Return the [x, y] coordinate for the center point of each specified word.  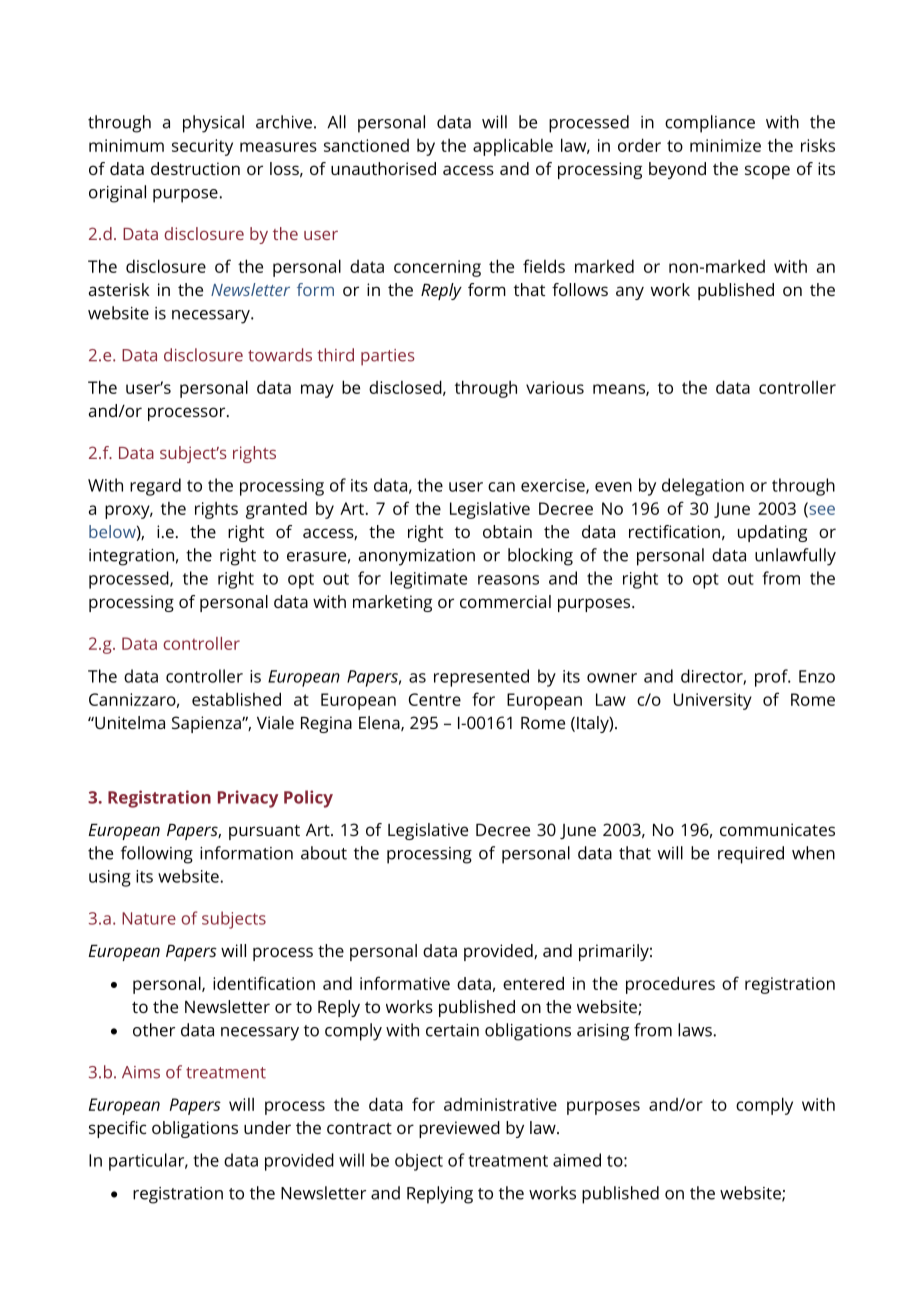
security [202, 147]
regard [155, 487]
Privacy [248, 799]
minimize [725, 145]
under [267, 1127]
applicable [513, 147]
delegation [703, 487]
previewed [459, 1129]
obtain [507, 531]
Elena [380, 723]
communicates [777, 829]
